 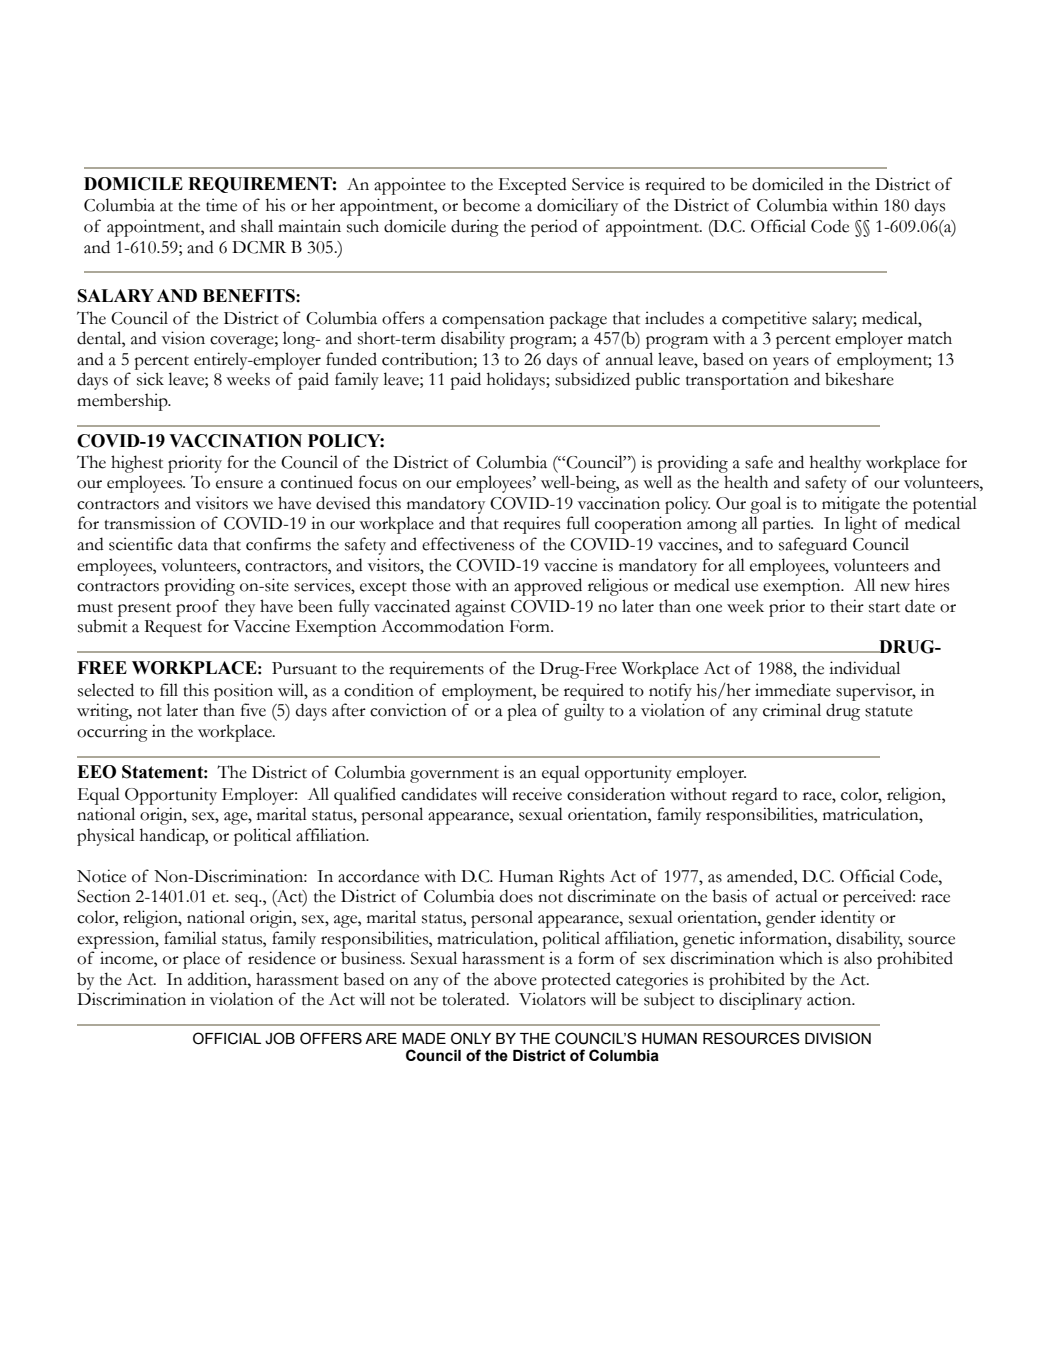 What do you see at coordinates (106, 837) in the page?
I see `physical` at bounding box center [106, 837].
